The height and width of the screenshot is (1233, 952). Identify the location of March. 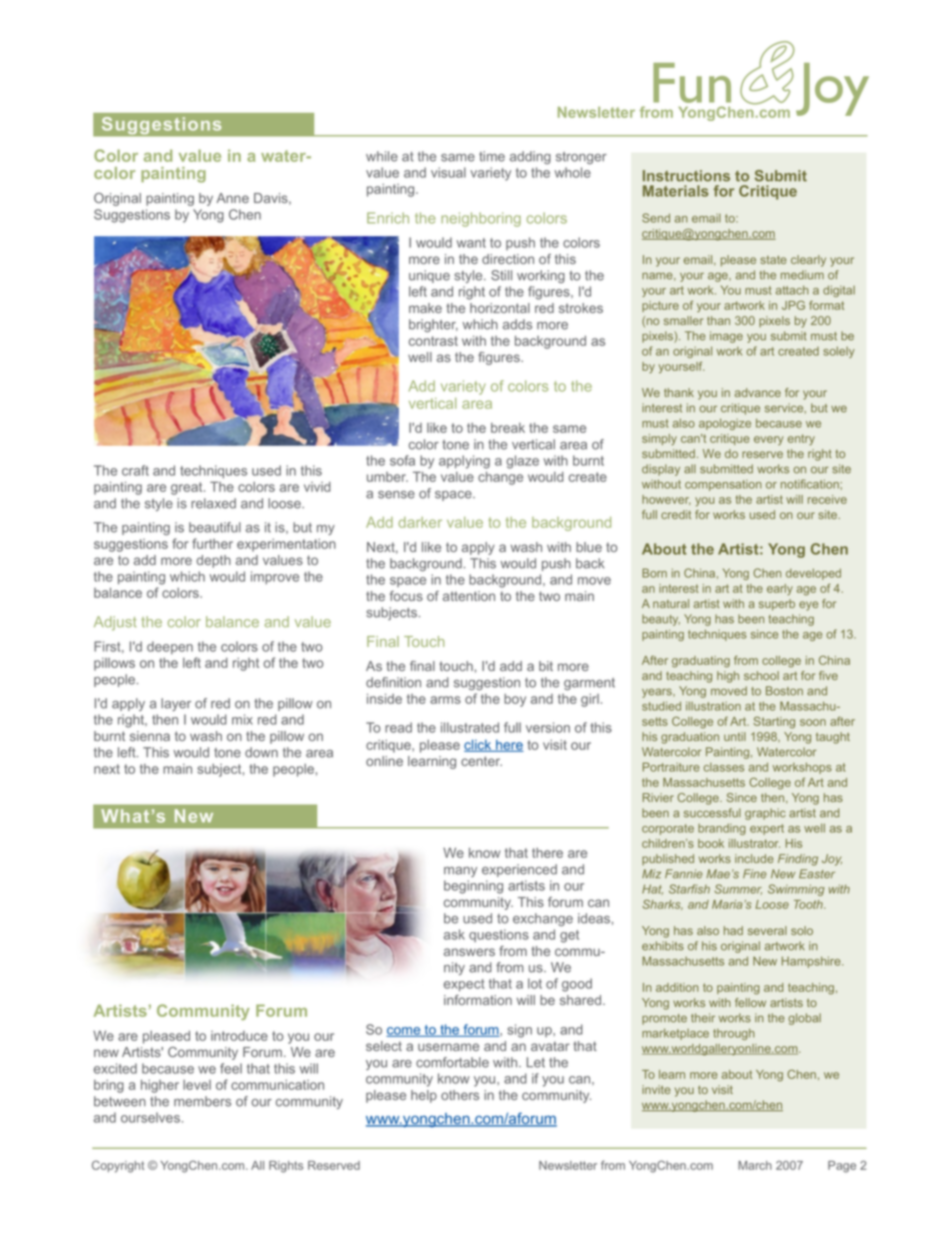
(755, 1165).
